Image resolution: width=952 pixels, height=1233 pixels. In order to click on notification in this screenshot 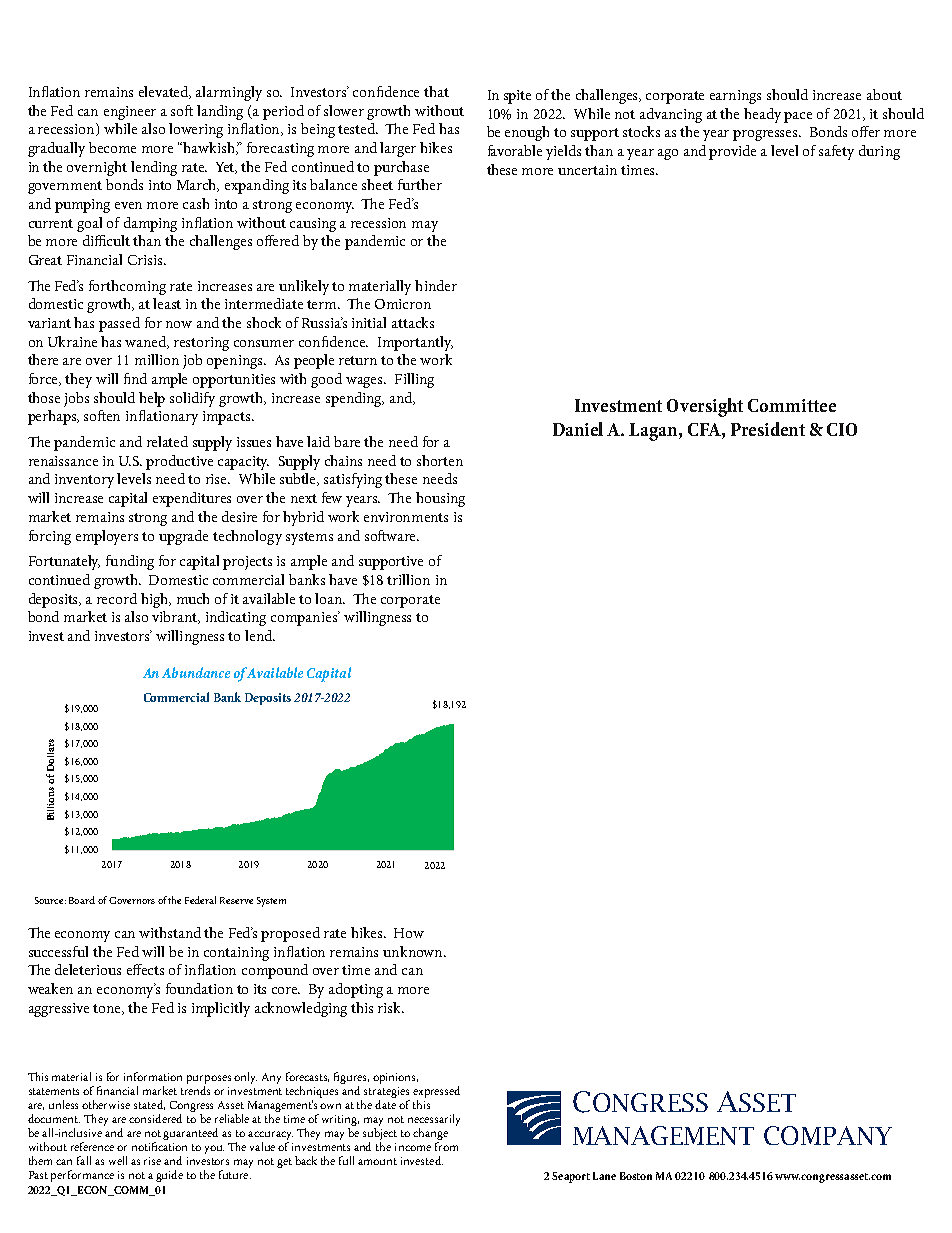, I will do `click(159, 1146)`.
